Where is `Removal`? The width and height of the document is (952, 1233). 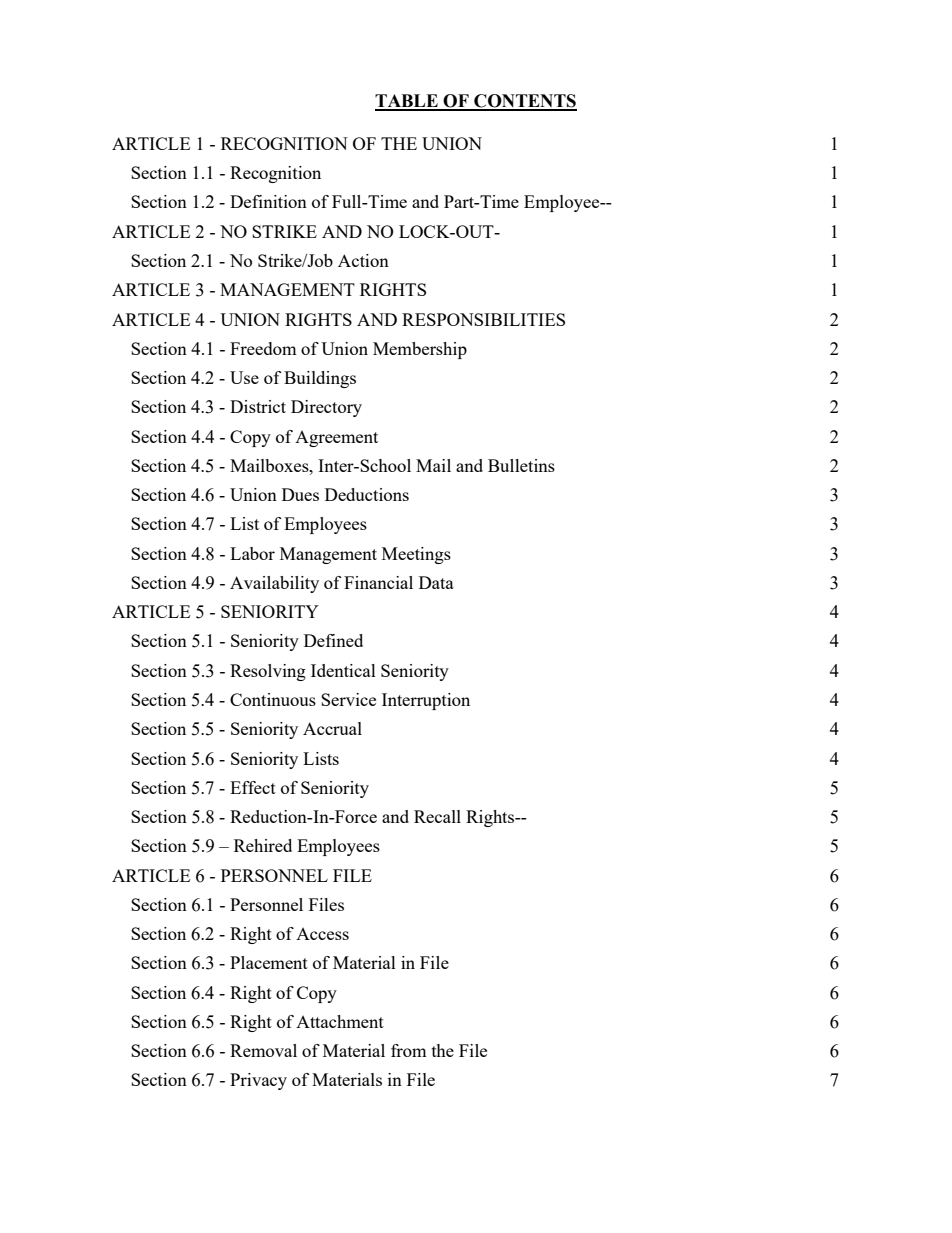
Removal is located at coordinates (263, 1050).
